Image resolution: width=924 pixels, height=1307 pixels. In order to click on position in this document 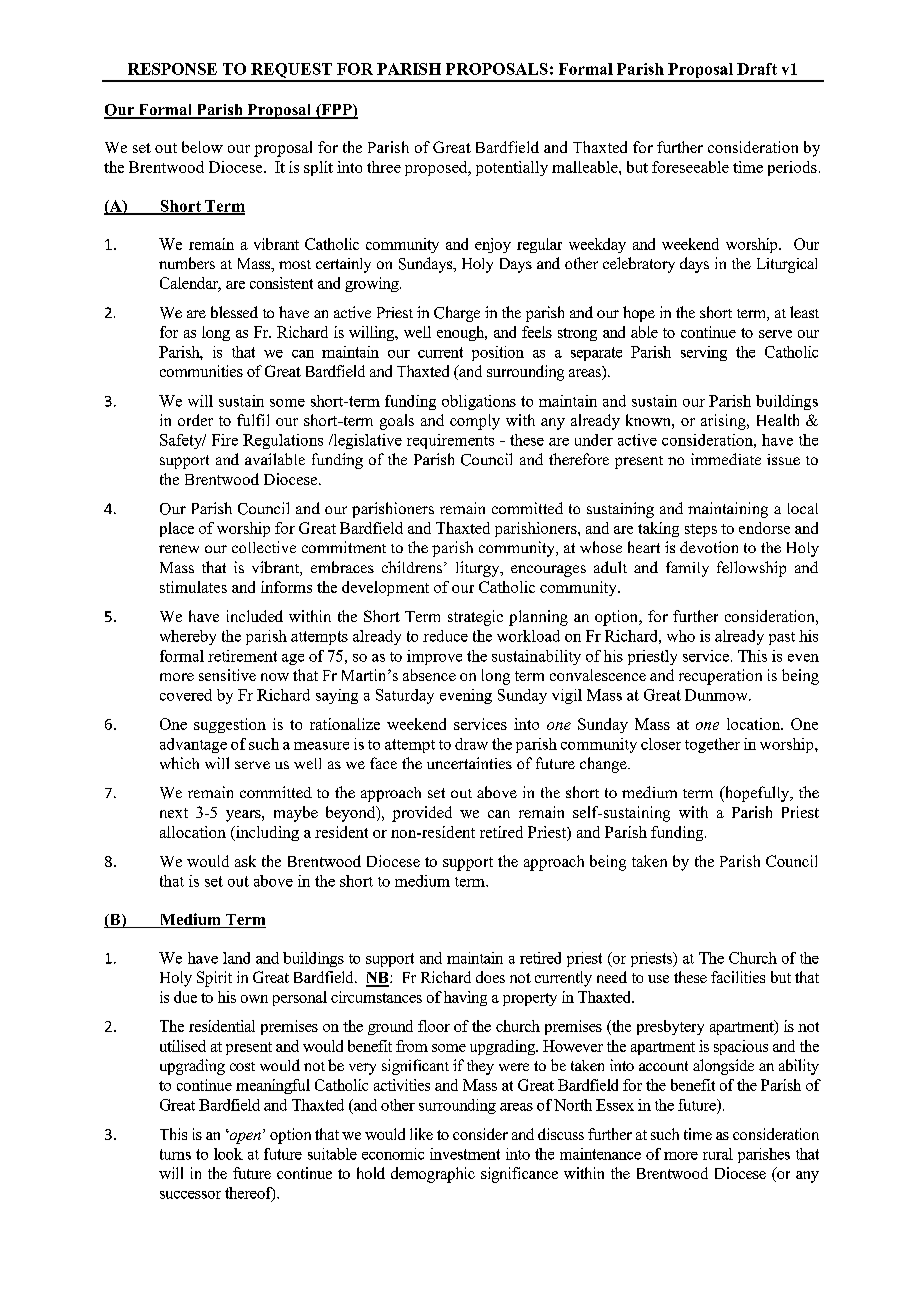, I will do `click(498, 353)`.
